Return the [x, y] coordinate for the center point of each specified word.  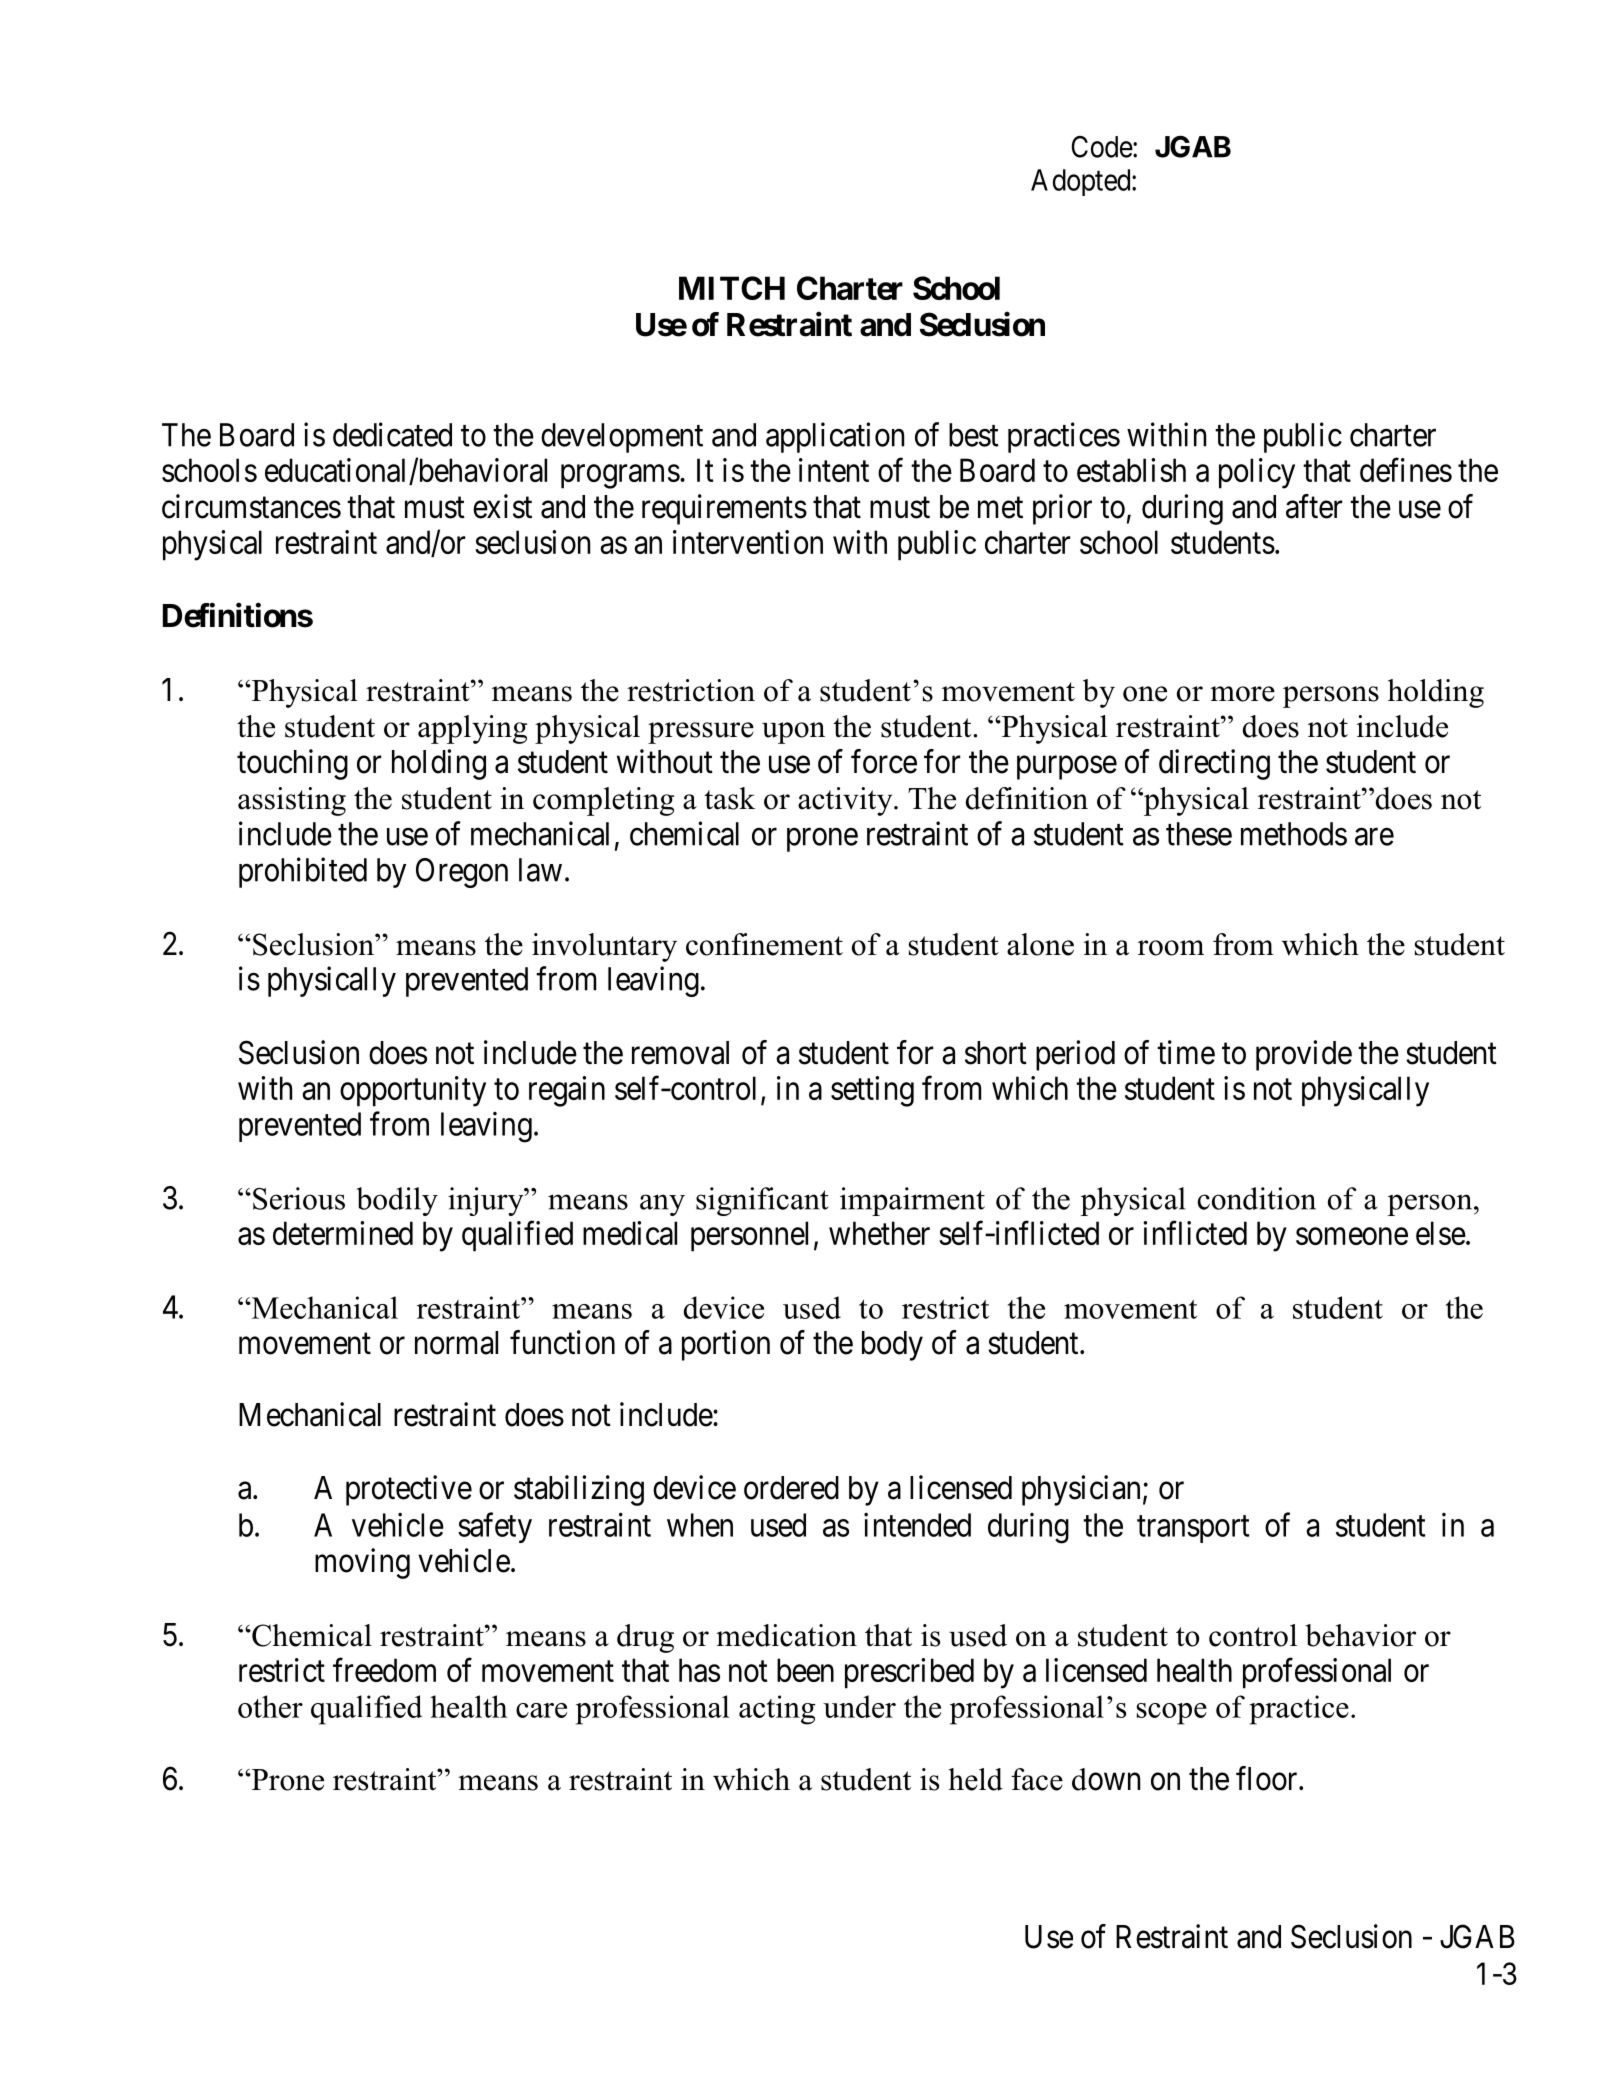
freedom [384, 1670]
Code [1102, 147]
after [1314, 506]
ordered [791, 1488]
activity [846, 801]
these [1199, 834]
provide [1304, 1055]
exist [502, 506]
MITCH [732, 288]
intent [834, 470]
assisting [292, 801]
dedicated [392, 434]
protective [409, 1490]
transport [1193, 1529]
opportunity [413, 1091]
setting [872, 1091]
